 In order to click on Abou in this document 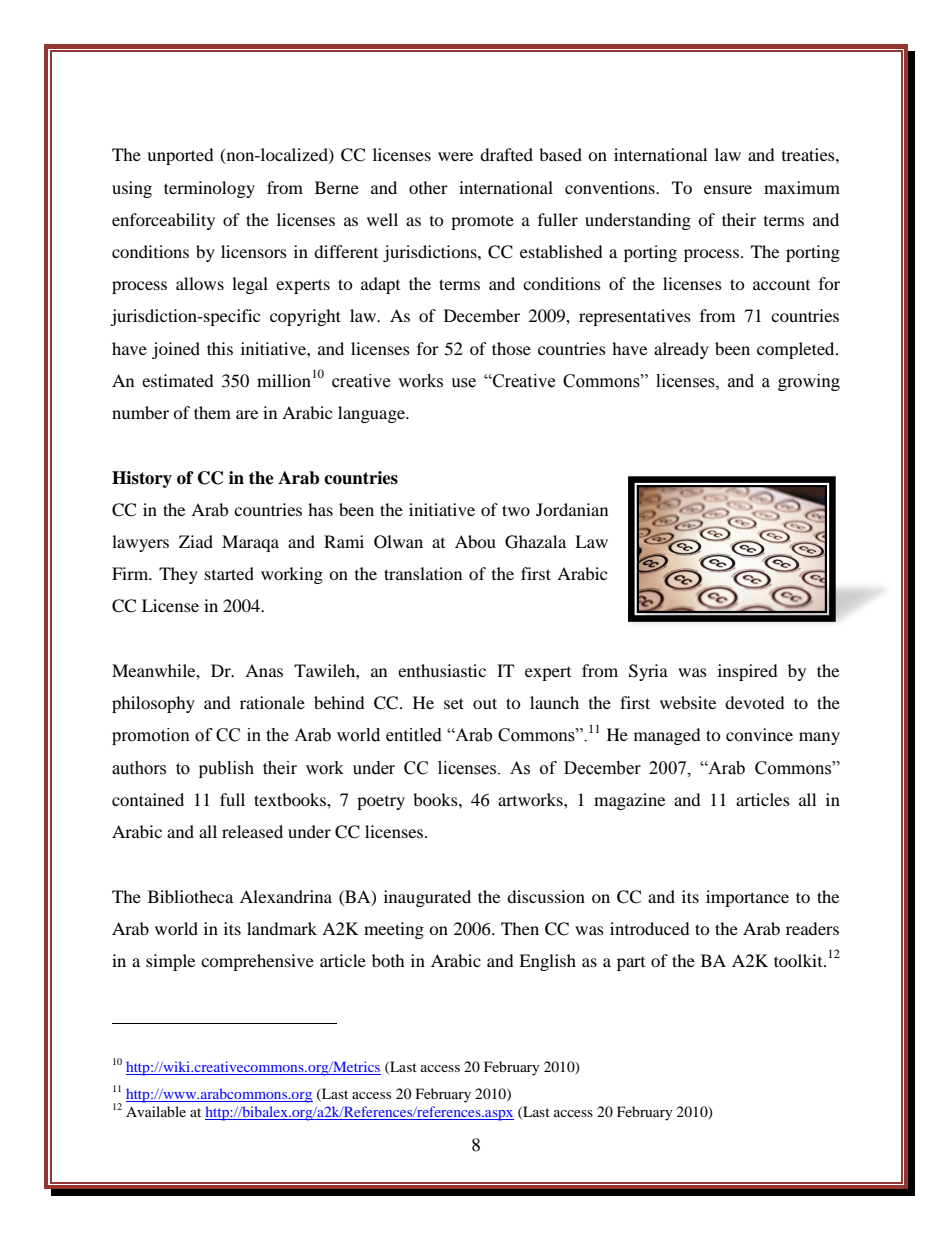, I will do `click(475, 541)`.
